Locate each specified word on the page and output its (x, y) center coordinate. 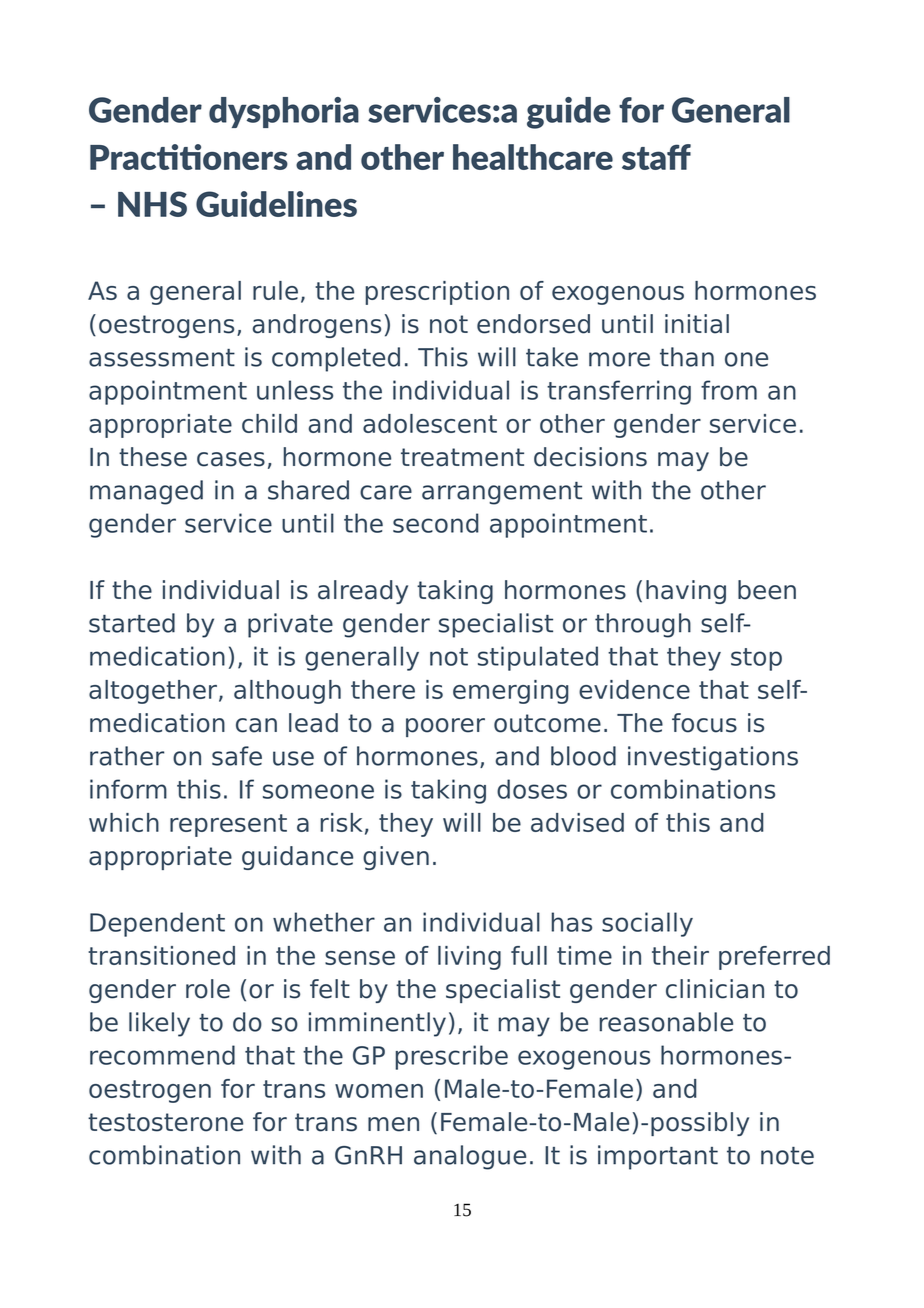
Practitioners (189, 157)
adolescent (430, 423)
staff (656, 157)
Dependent (157, 924)
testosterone (165, 1122)
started (132, 623)
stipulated (538, 658)
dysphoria (284, 112)
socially (647, 924)
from (729, 390)
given (396, 858)
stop (756, 659)
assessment (162, 358)
